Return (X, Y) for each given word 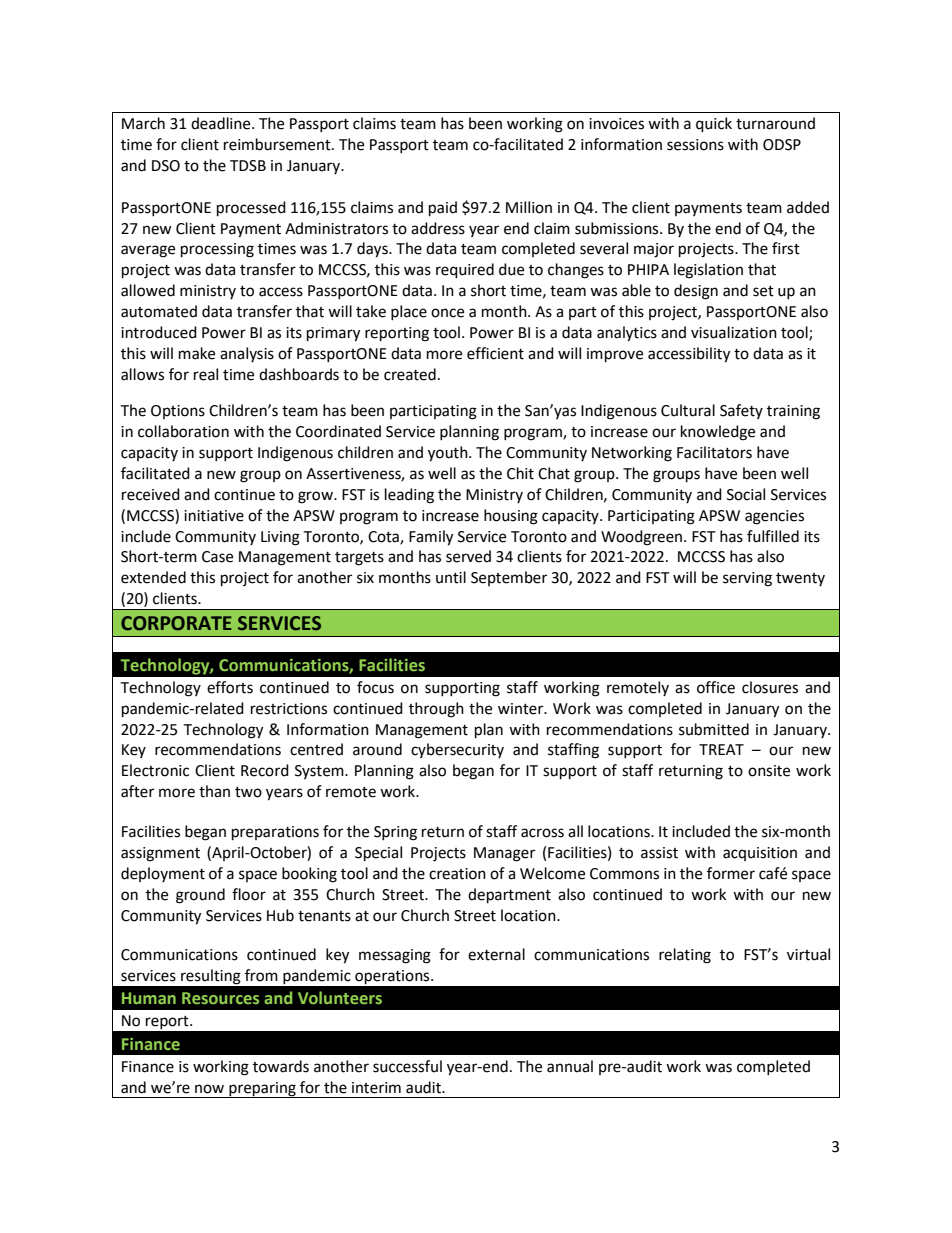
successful (407, 1066)
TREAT (721, 749)
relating (685, 956)
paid (443, 209)
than (214, 791)
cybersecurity (457, 750)
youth (449, 454)
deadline (222, 123)
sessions (695, 145)
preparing (262, 1090)
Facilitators (714, 452)
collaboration (183, 431)
